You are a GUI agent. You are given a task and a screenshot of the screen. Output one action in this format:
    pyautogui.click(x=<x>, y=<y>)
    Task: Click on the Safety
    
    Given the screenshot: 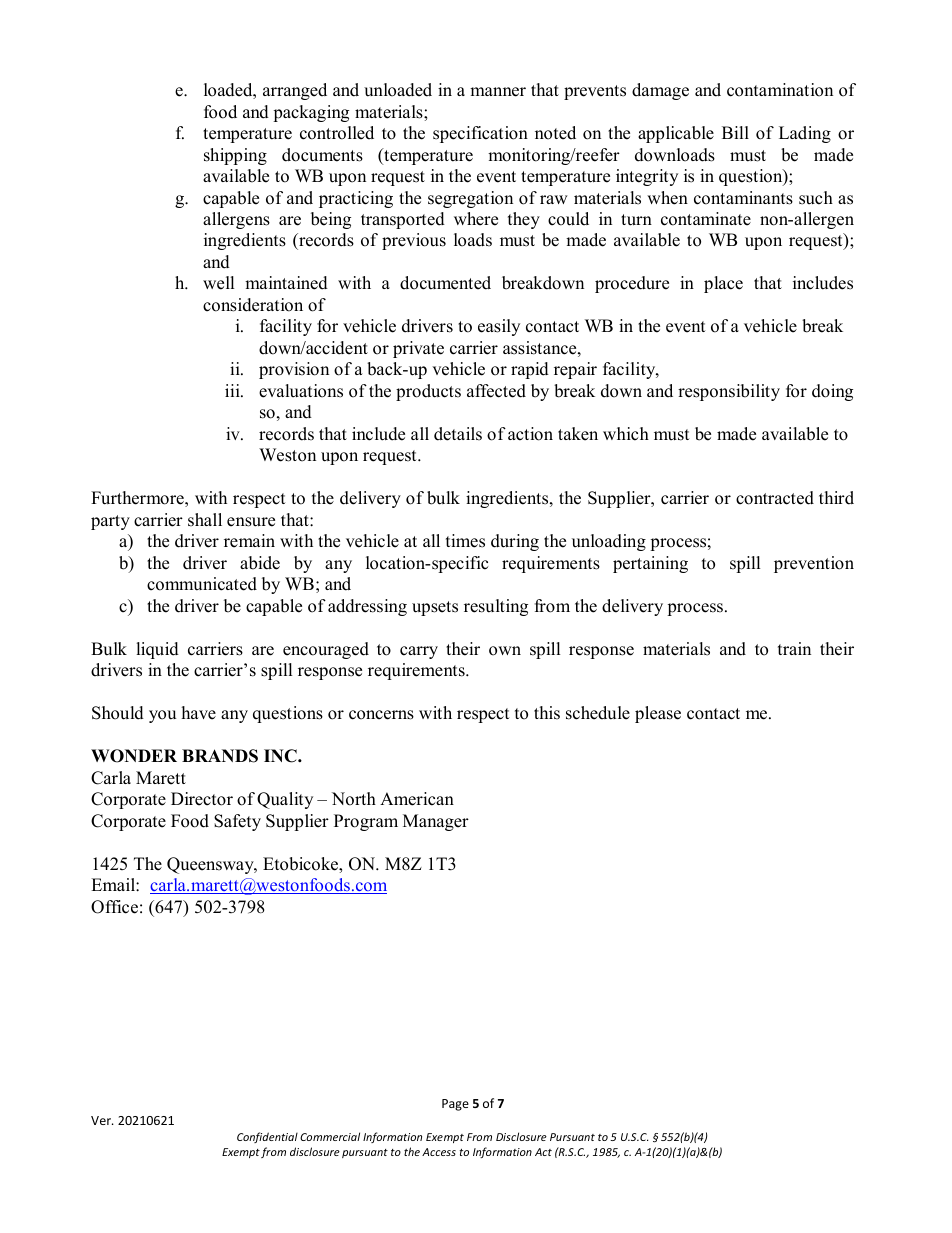 What is the action you would take?
    pyautogui.click(x=237, y=822)
